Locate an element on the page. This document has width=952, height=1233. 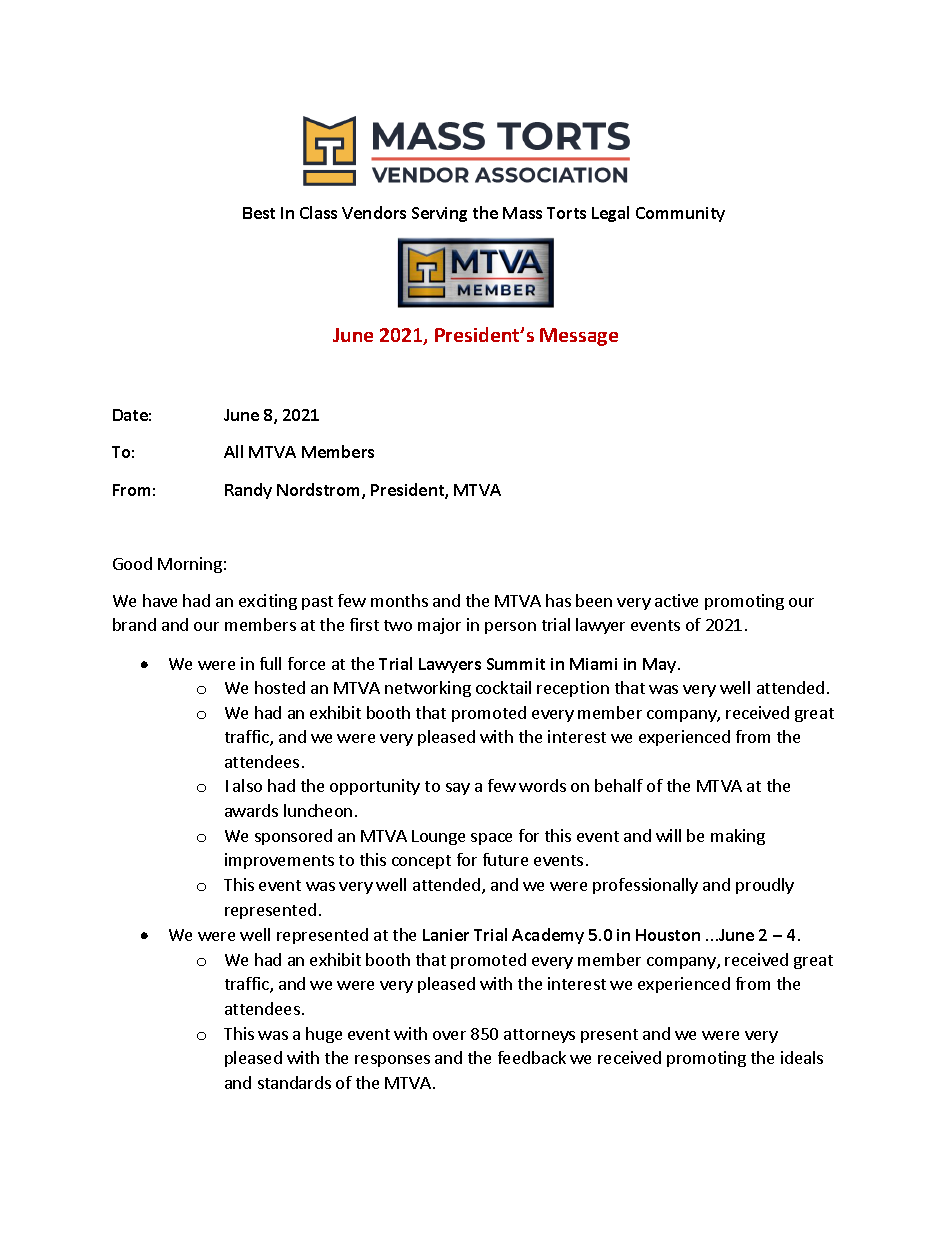
Best is located at coordinates (259, 213).
